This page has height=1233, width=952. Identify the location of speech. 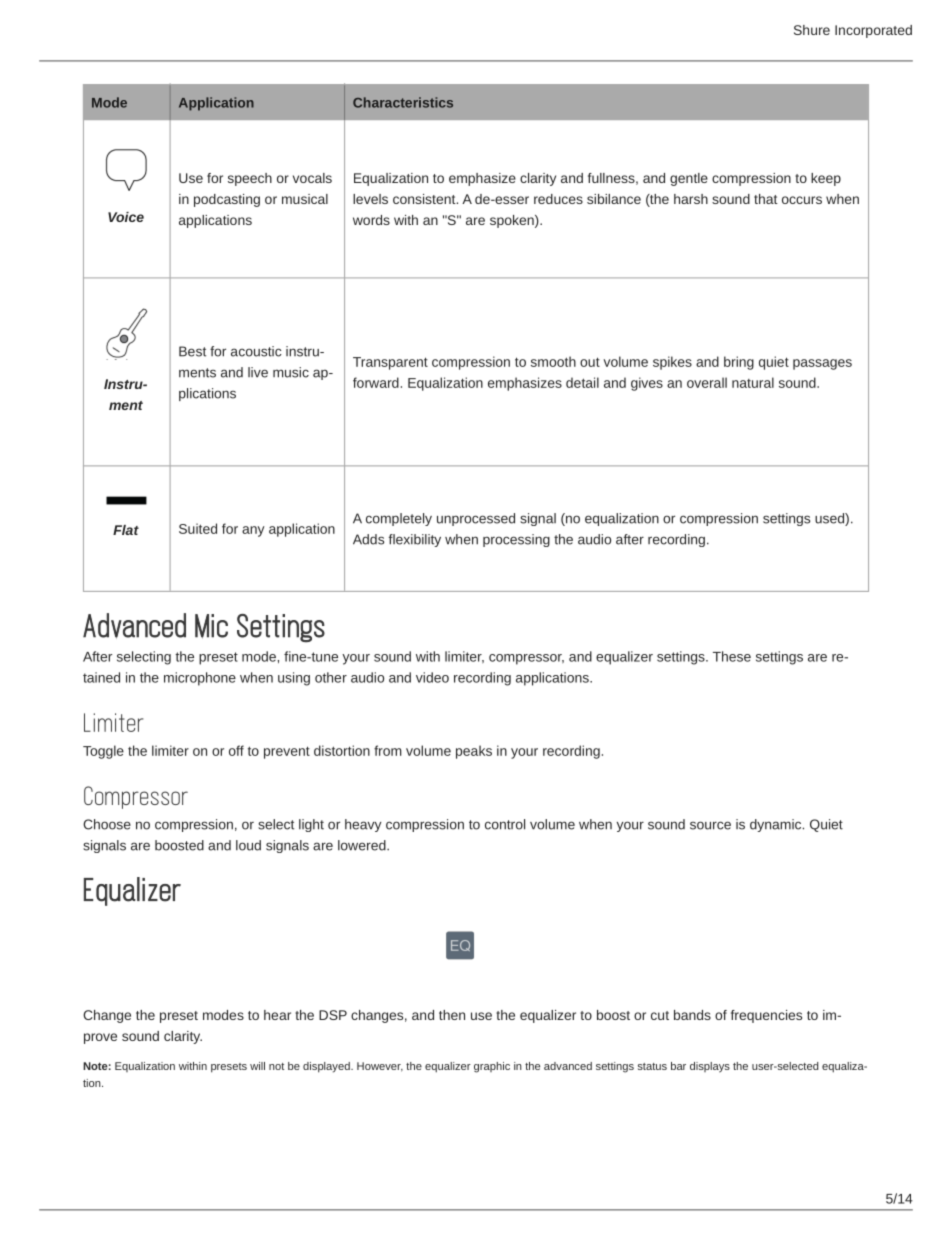
(250, 179).
